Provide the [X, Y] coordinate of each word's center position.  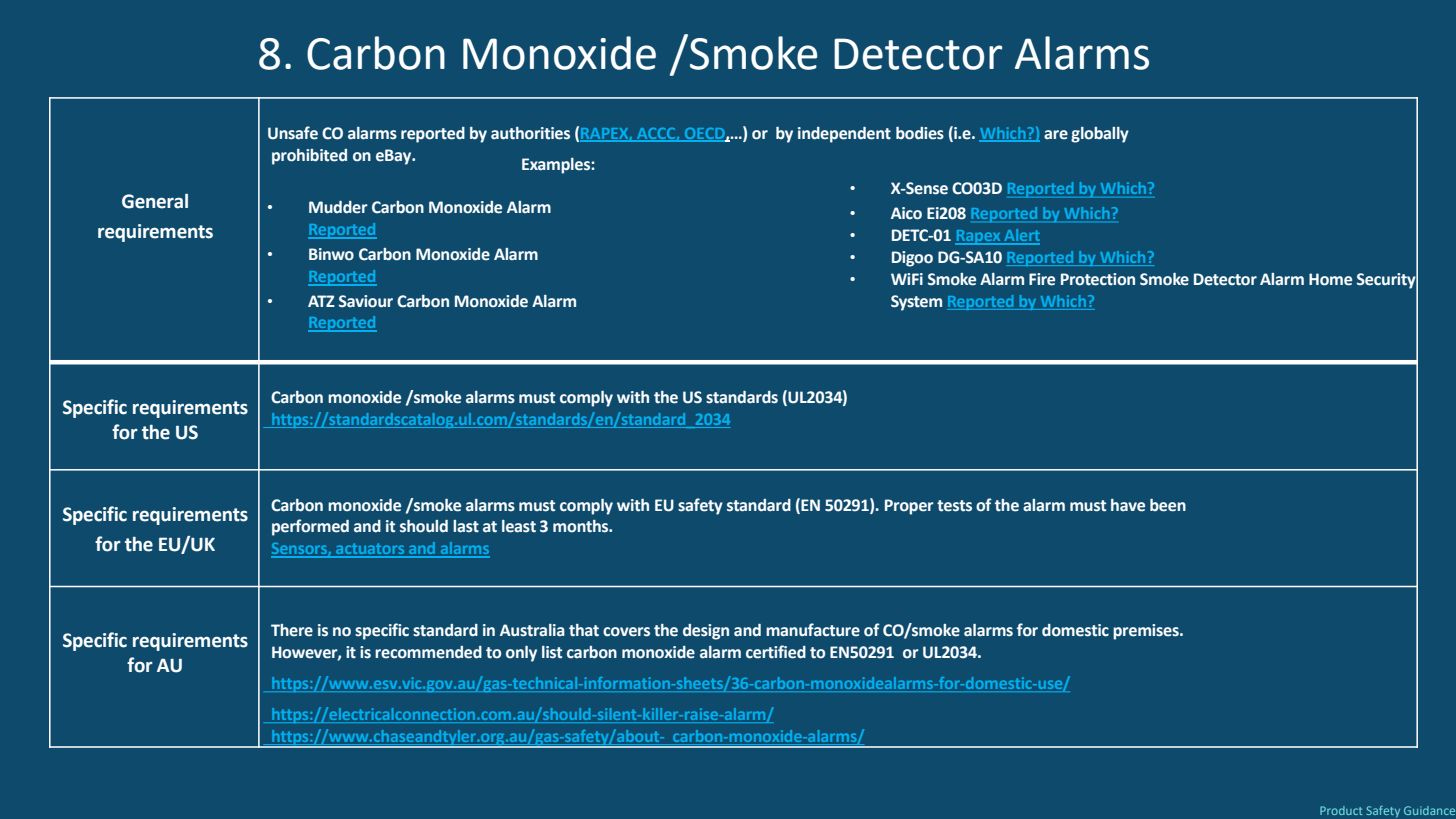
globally [1100, 135]
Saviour [366, 301]
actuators [370, 550]
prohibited [309, 157]
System [916, 303]
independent [844, 135]
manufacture [813, 630]
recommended [428, 652]
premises [1147, 632]
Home [1330, 279]
